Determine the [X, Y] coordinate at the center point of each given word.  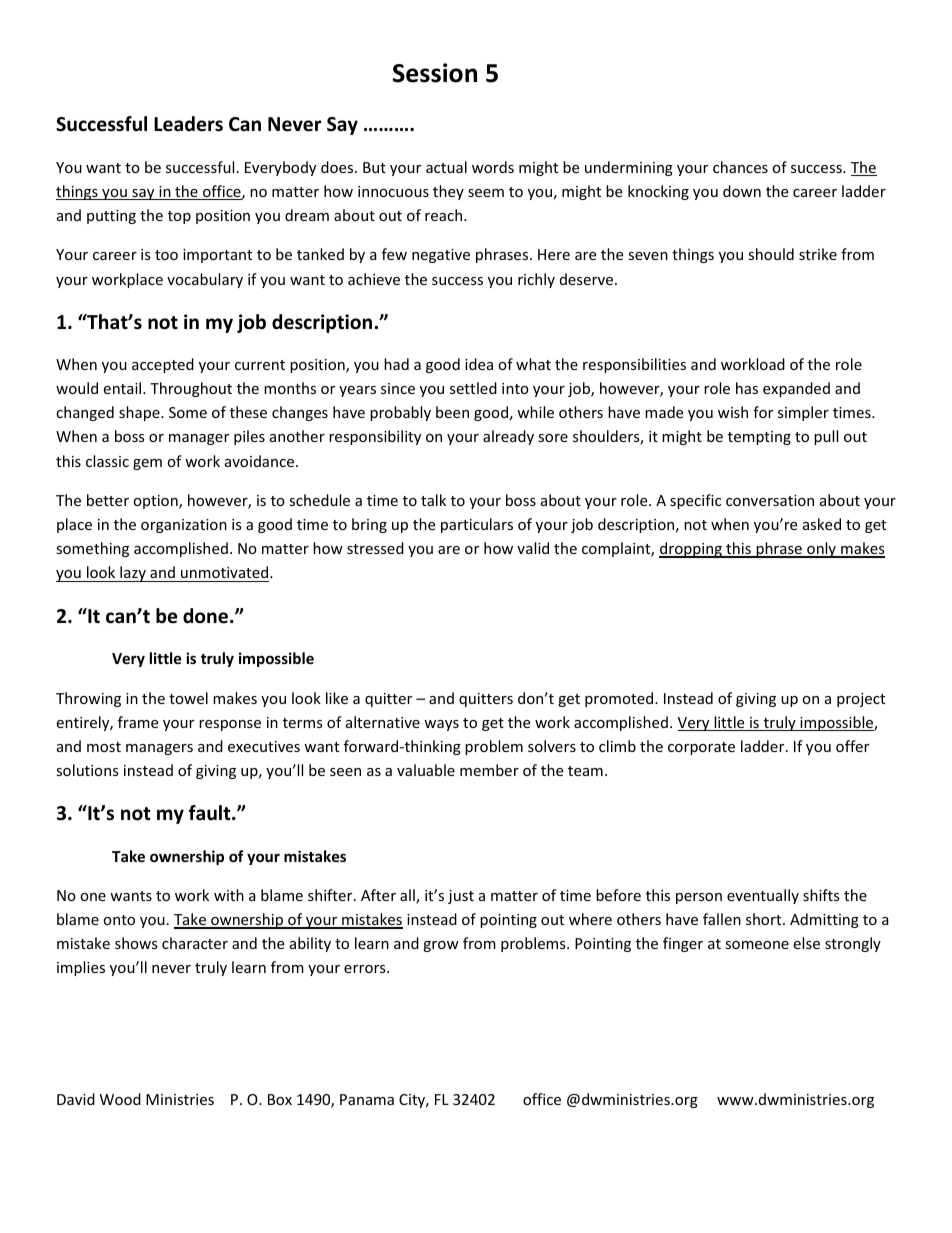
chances [740, 167]
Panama [367, 1099]
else [806, 943]
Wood [120, 1099]
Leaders [188, 124]
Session [435, 73]
